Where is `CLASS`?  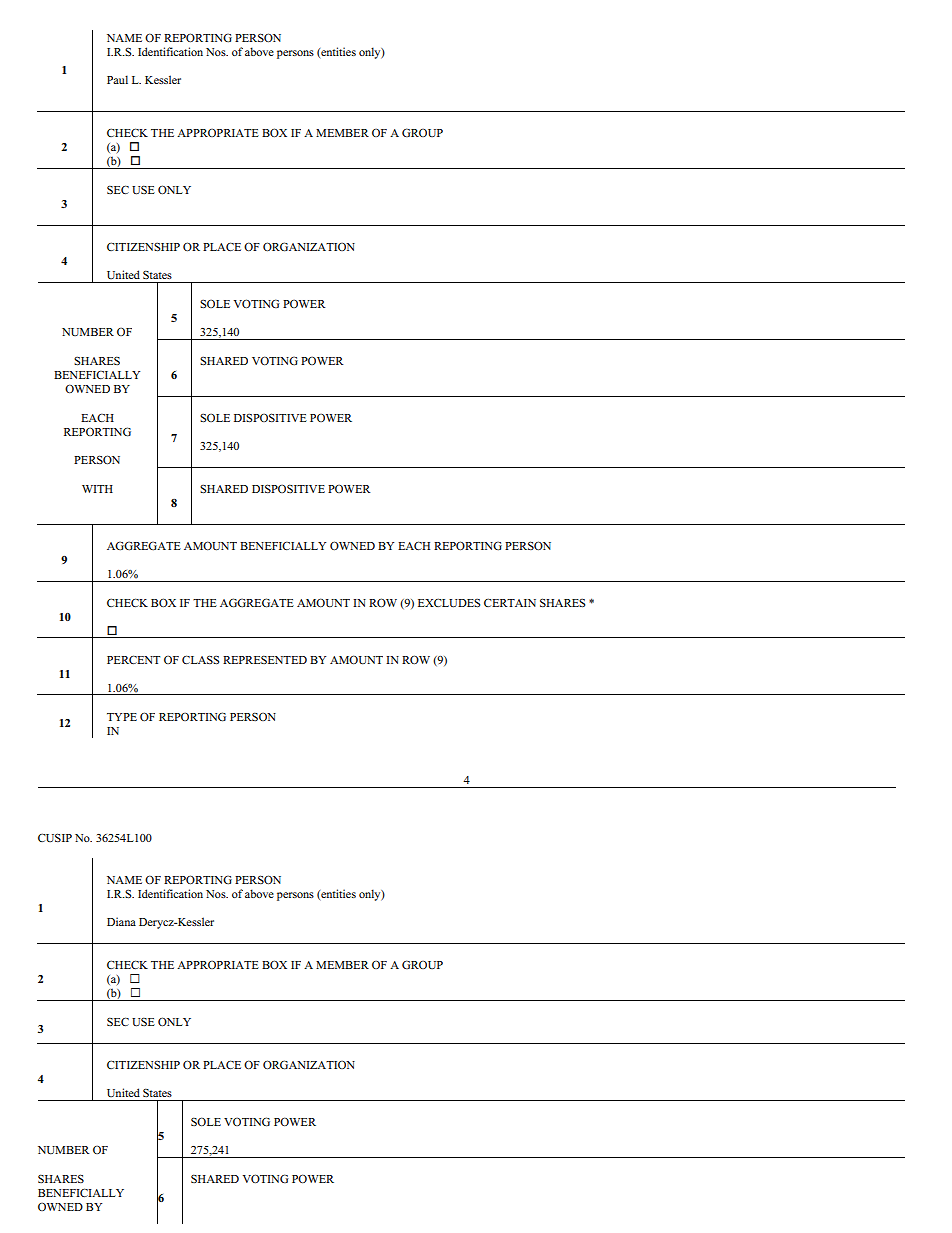
CLASS is located at coordinates (200, 659).
